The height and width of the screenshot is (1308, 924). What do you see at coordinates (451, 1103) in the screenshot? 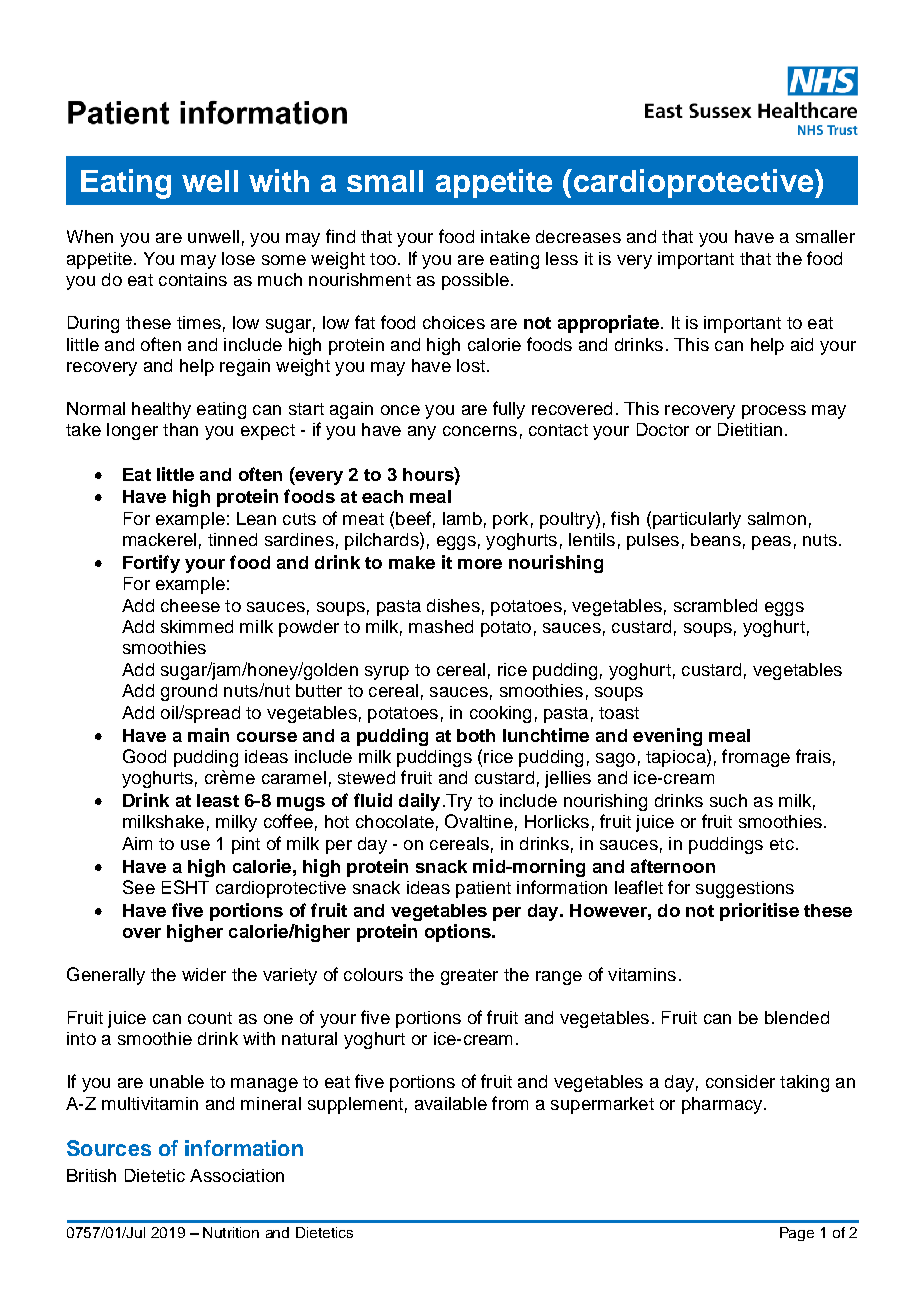
I see `available` at bounding box center [451, 1103].
